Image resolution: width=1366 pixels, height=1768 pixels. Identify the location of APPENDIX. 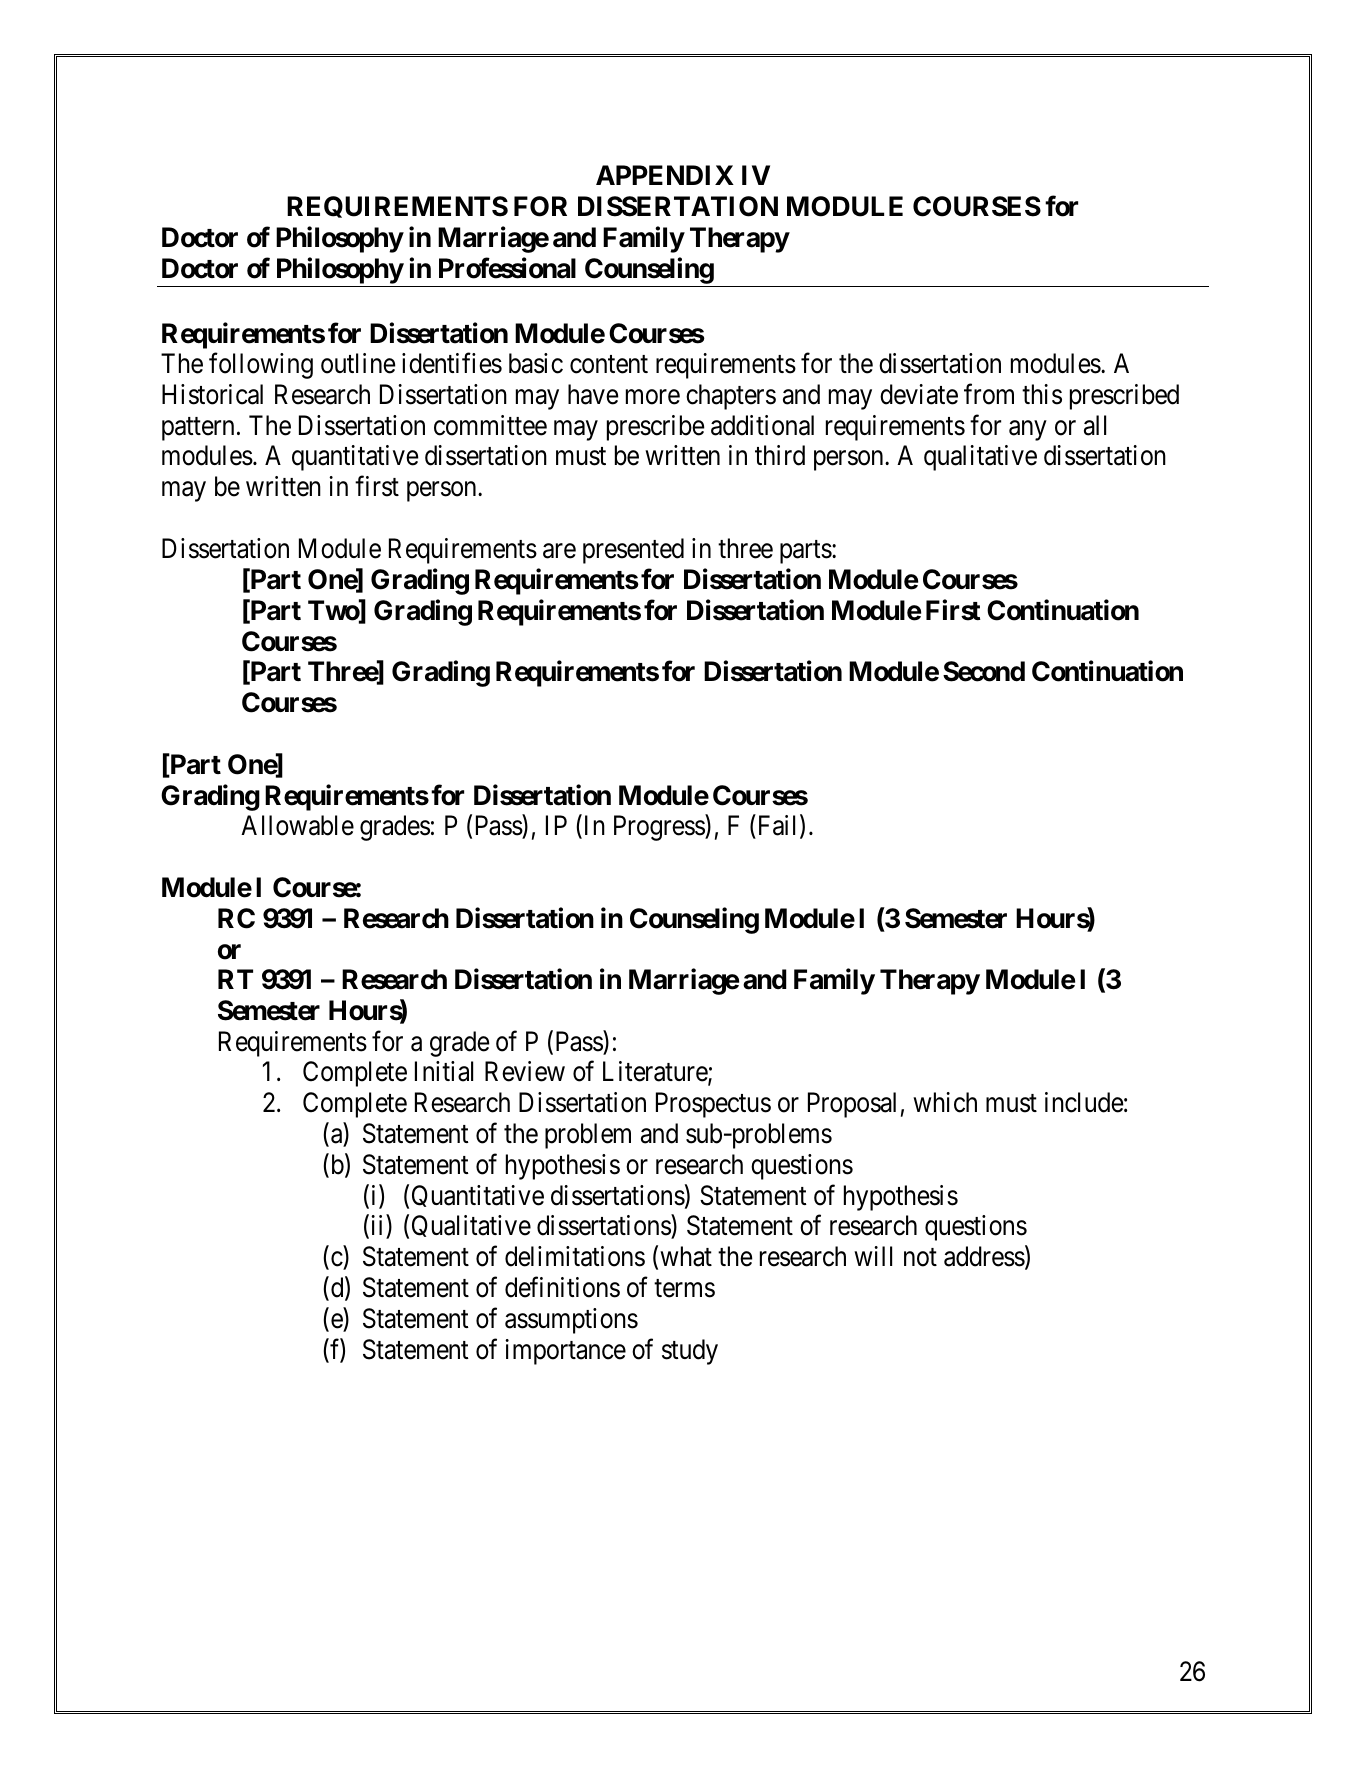
(665, 175).
